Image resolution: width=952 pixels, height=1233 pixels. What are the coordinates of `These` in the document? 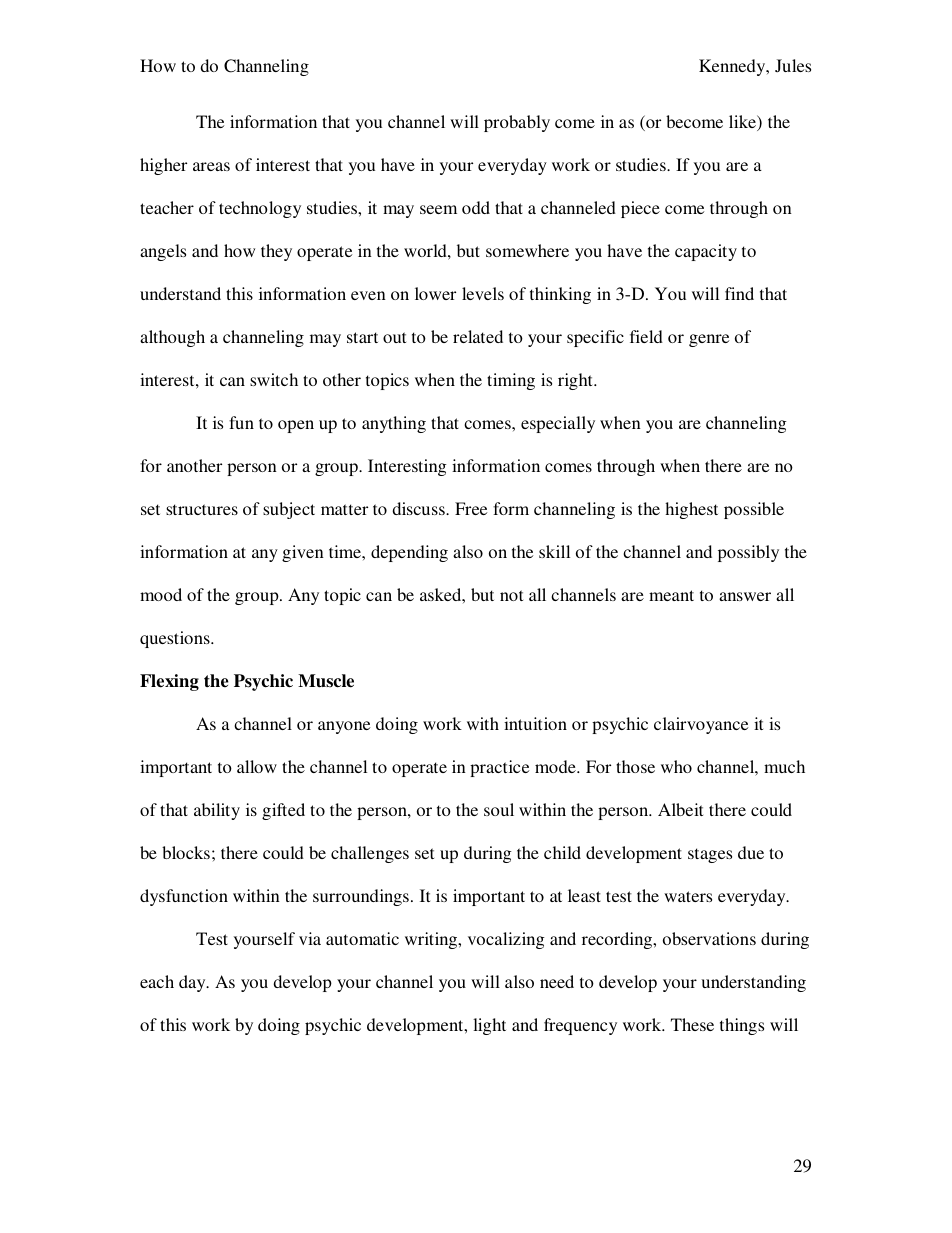 It's located at (692, 1024).
